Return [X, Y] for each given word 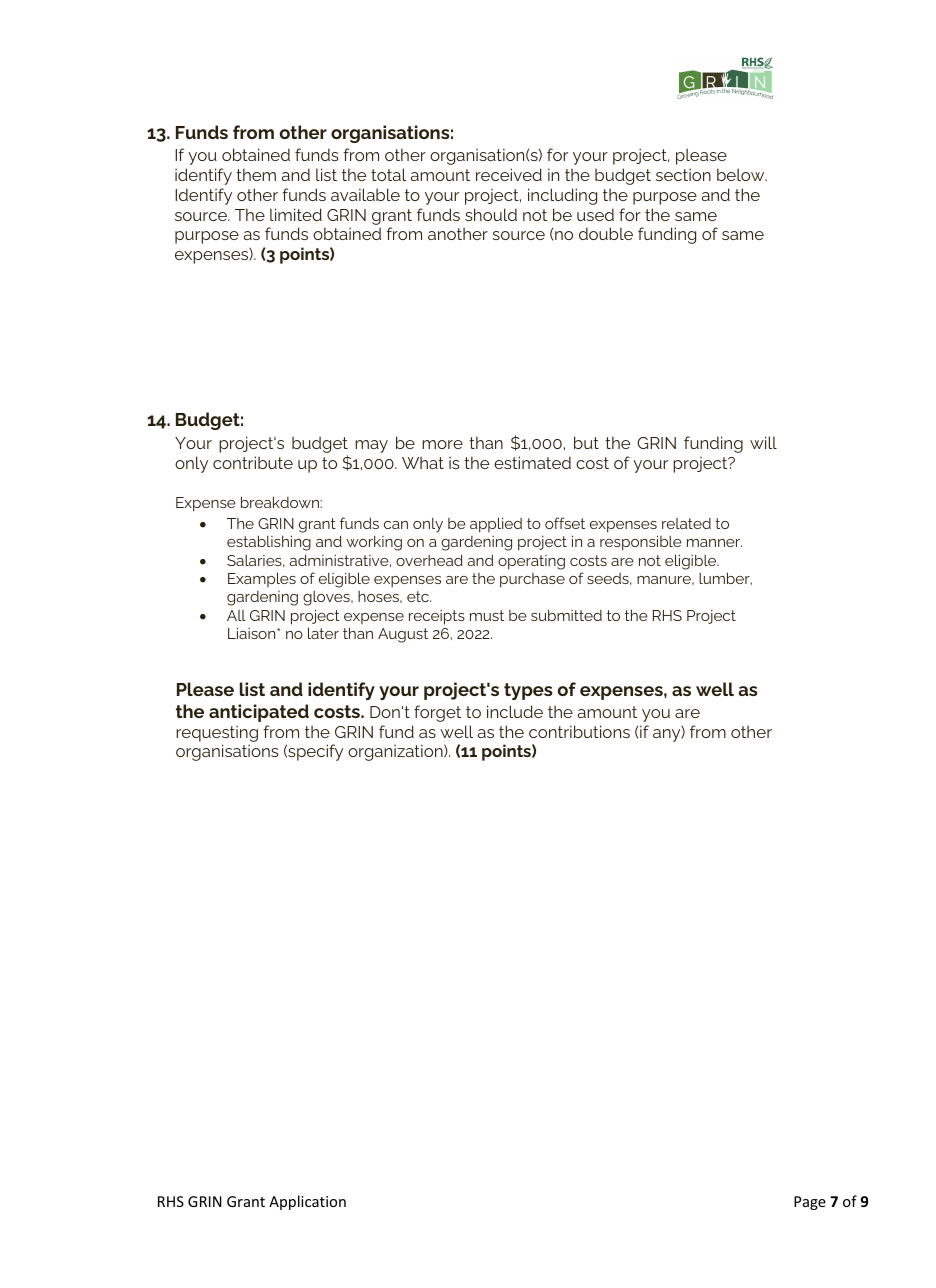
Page [810, 1203]
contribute [253, 462]
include [515, 711]
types [528, 691]
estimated [532, 462]
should [491, 214]
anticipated [259, 713]
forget [437, 713]
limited [296, 214]
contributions [579, 731]
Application [307, 1202]
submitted [566, 615]
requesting [217, 733]
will [763, 442]
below [742, 174]
